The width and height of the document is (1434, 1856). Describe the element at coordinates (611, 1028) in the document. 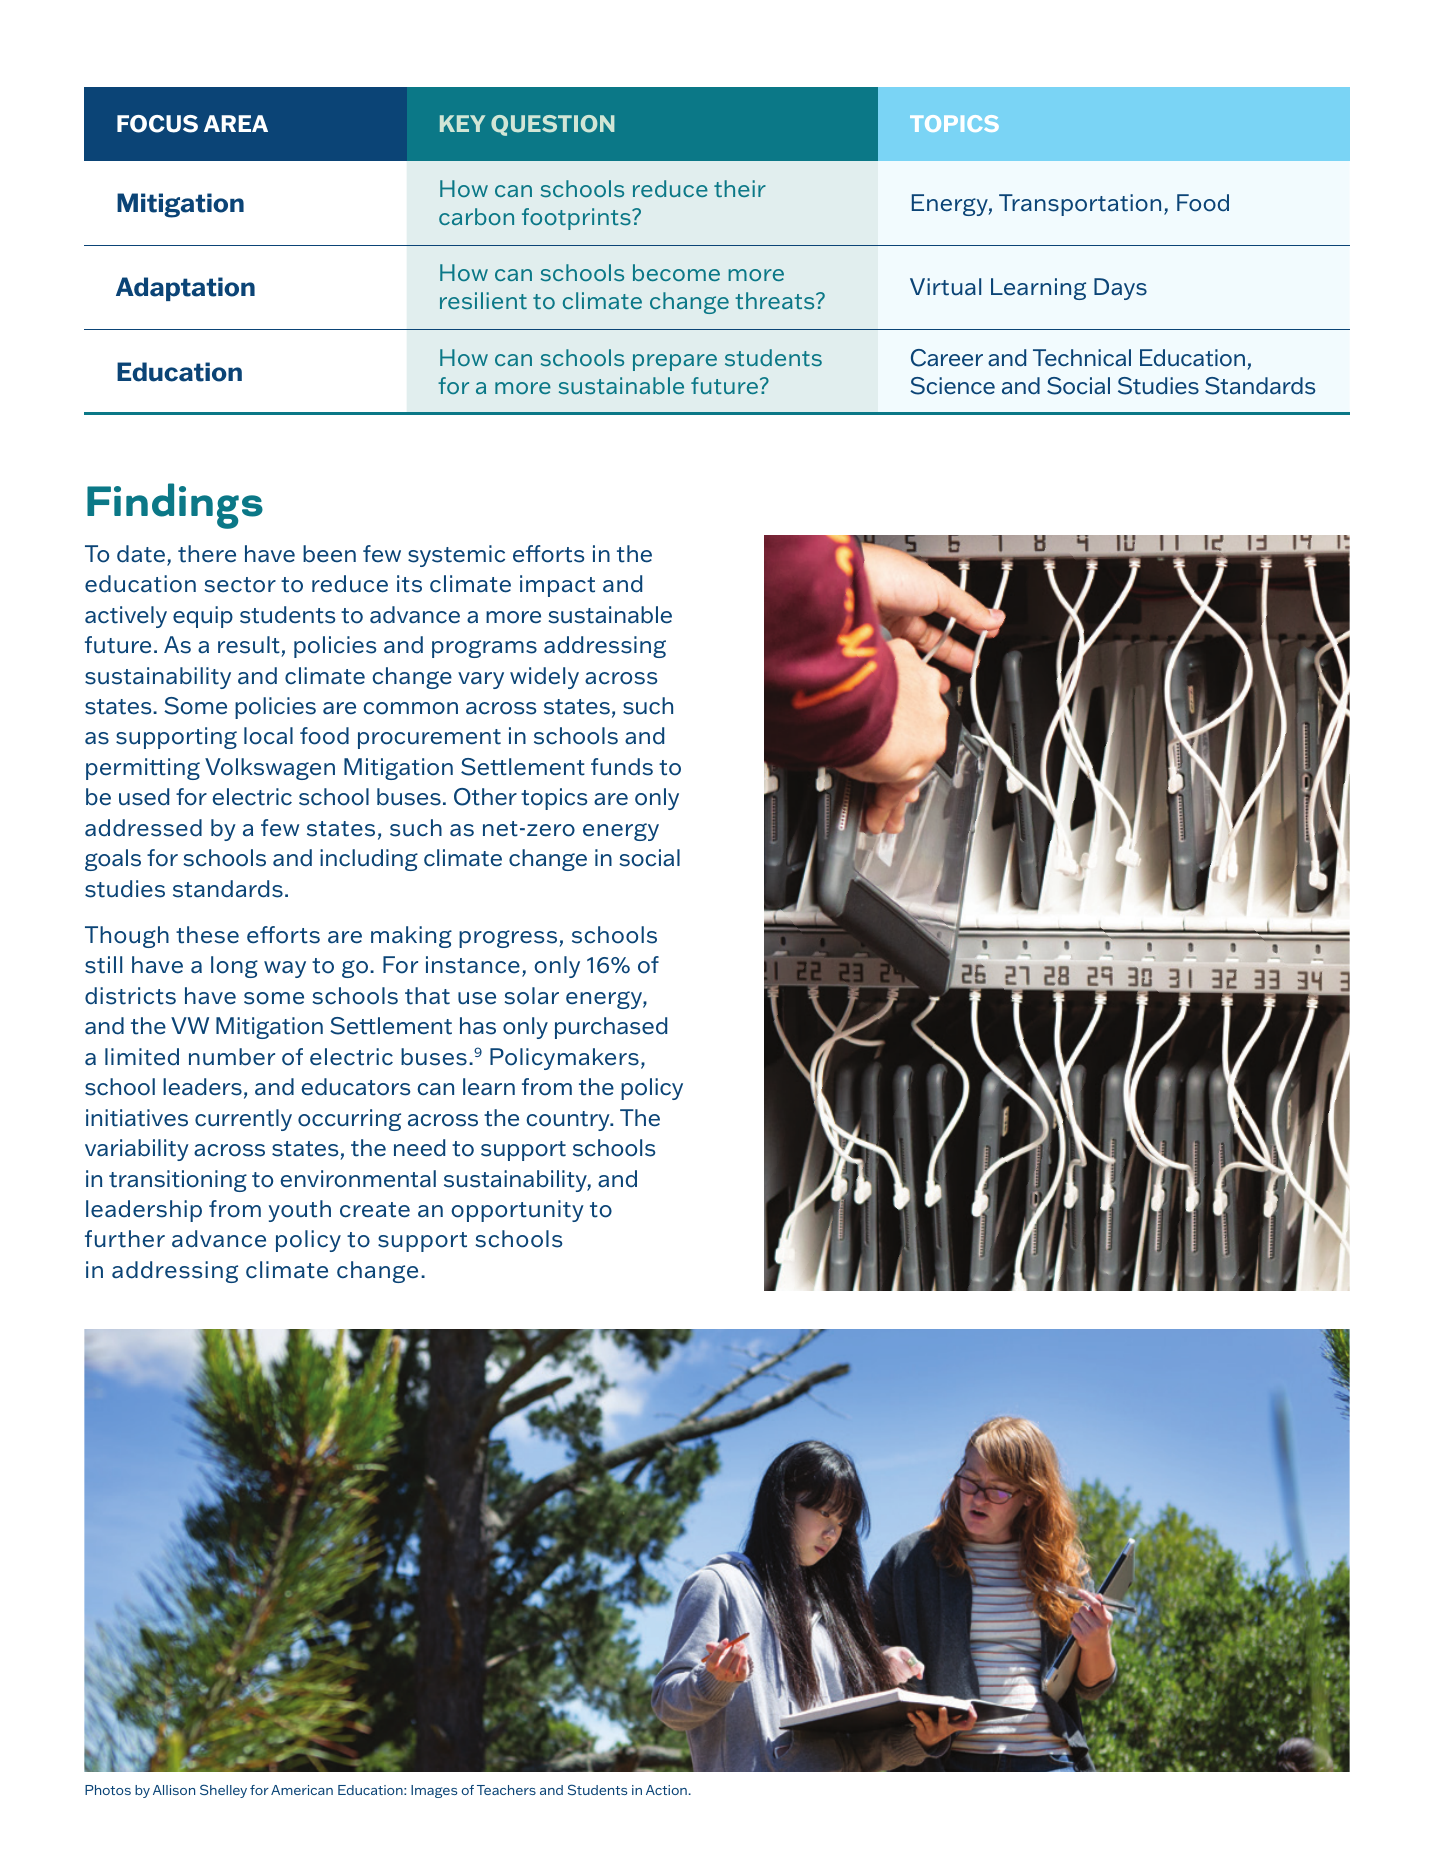

I see `purchased` at that location.
